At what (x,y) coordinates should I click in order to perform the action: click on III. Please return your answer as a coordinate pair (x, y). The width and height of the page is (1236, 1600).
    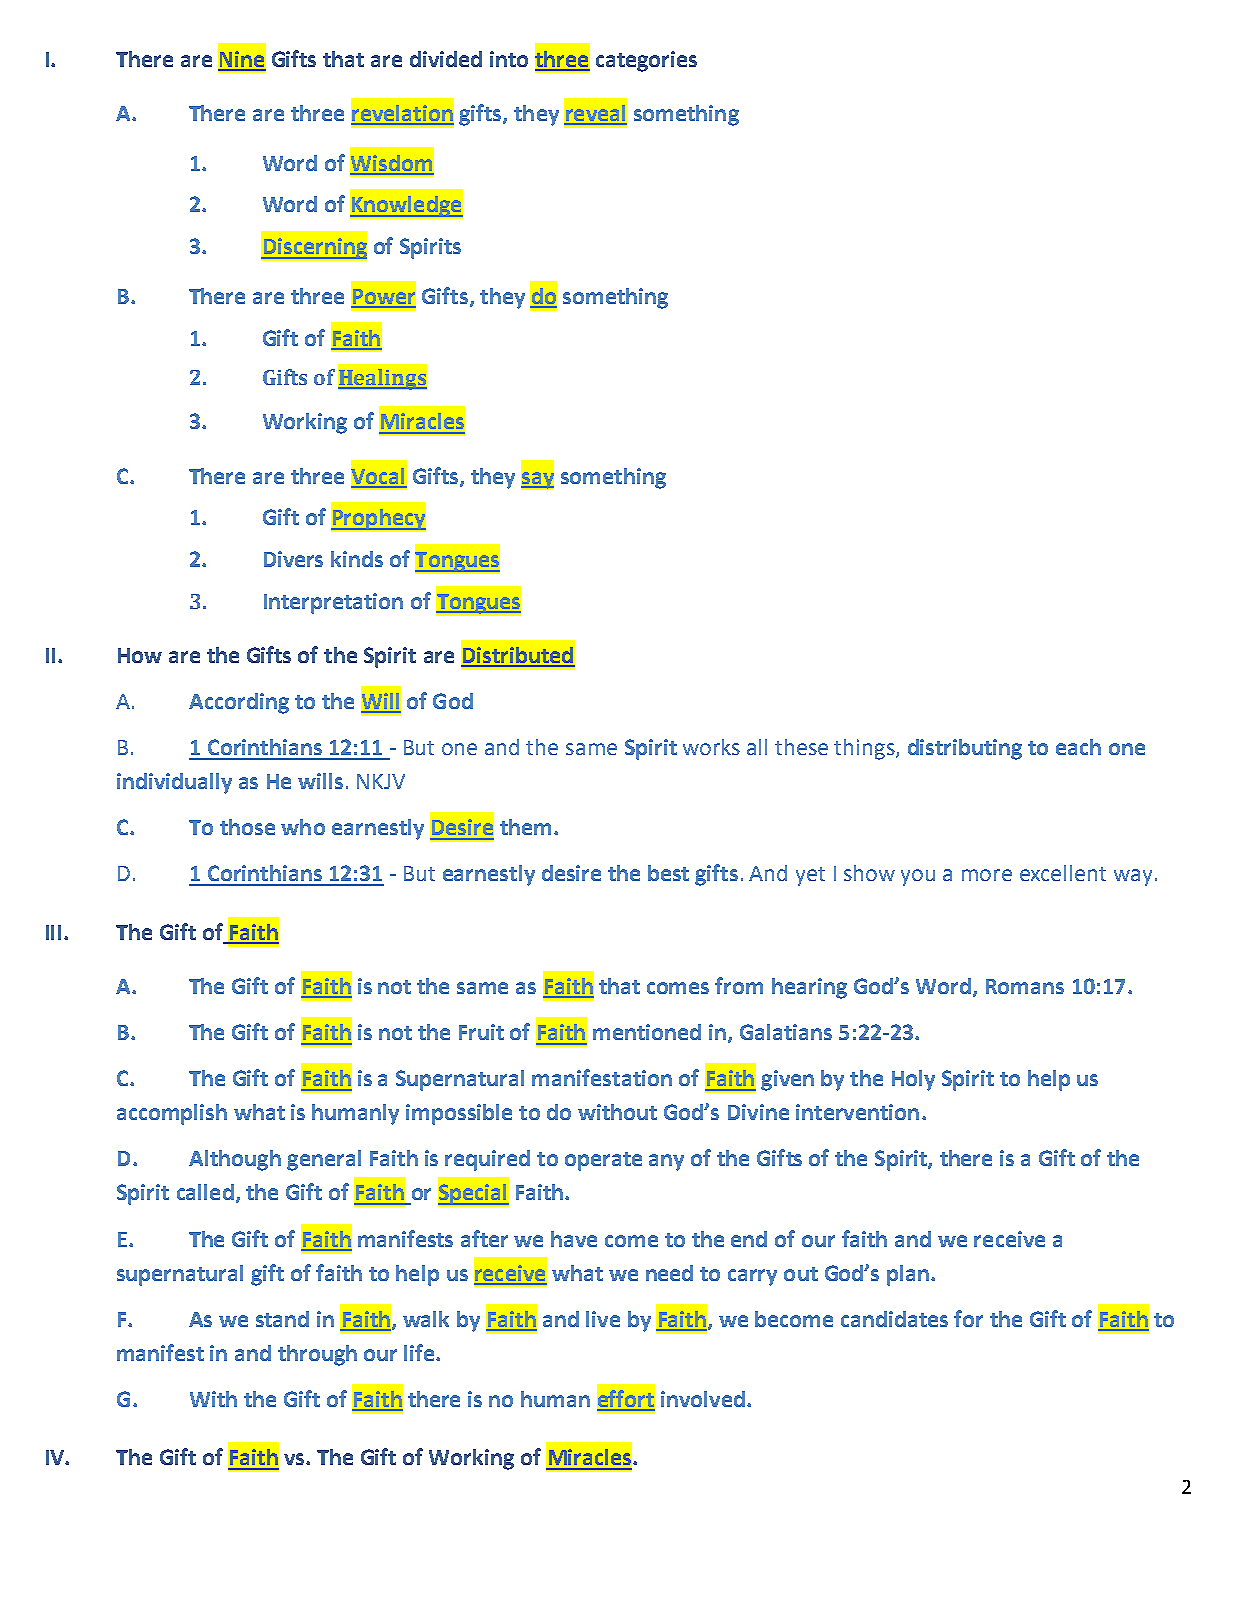
    Looking at the image, I should click on (53, 932).
